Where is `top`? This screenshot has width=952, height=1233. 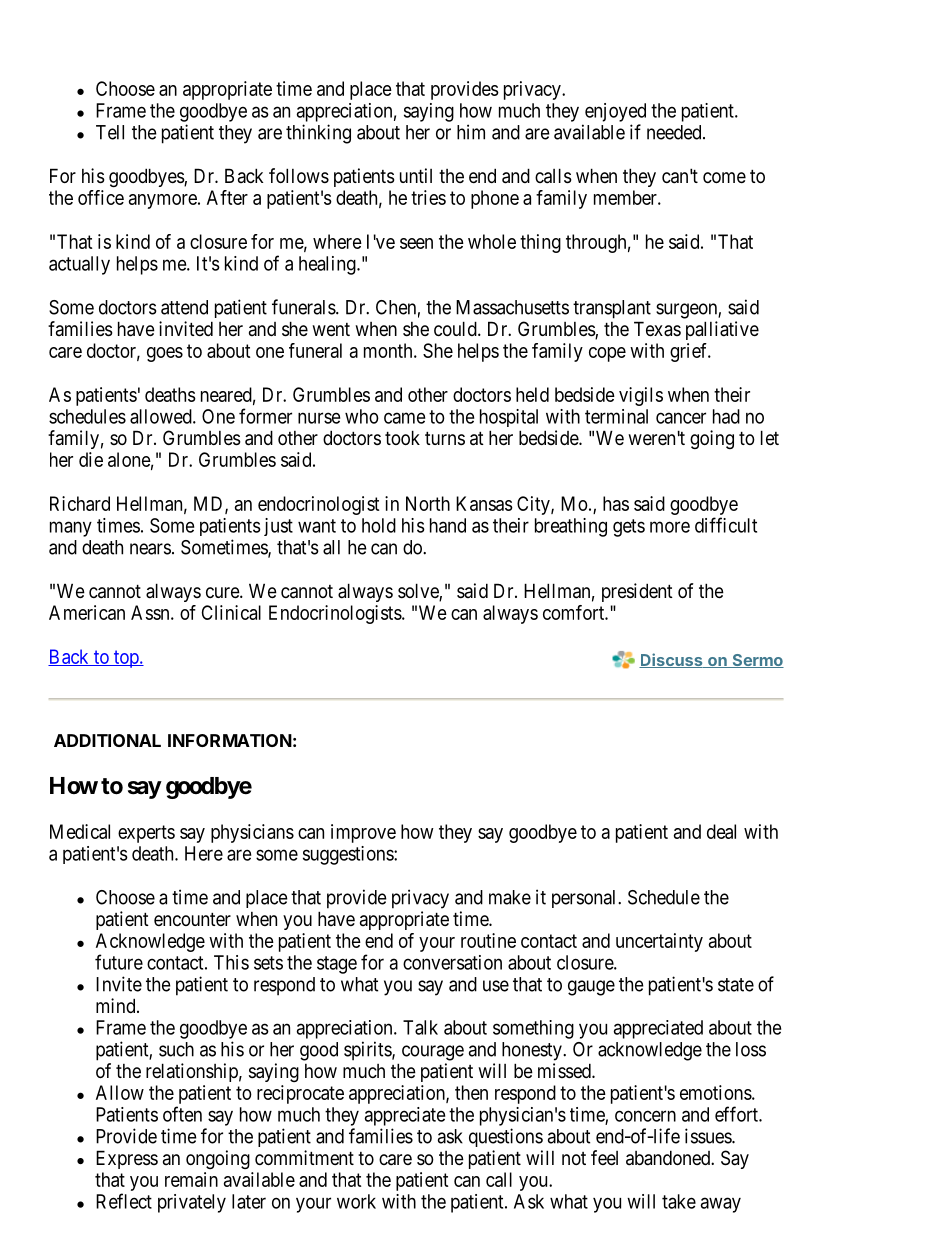
top is located at coordinates (126, 659).
